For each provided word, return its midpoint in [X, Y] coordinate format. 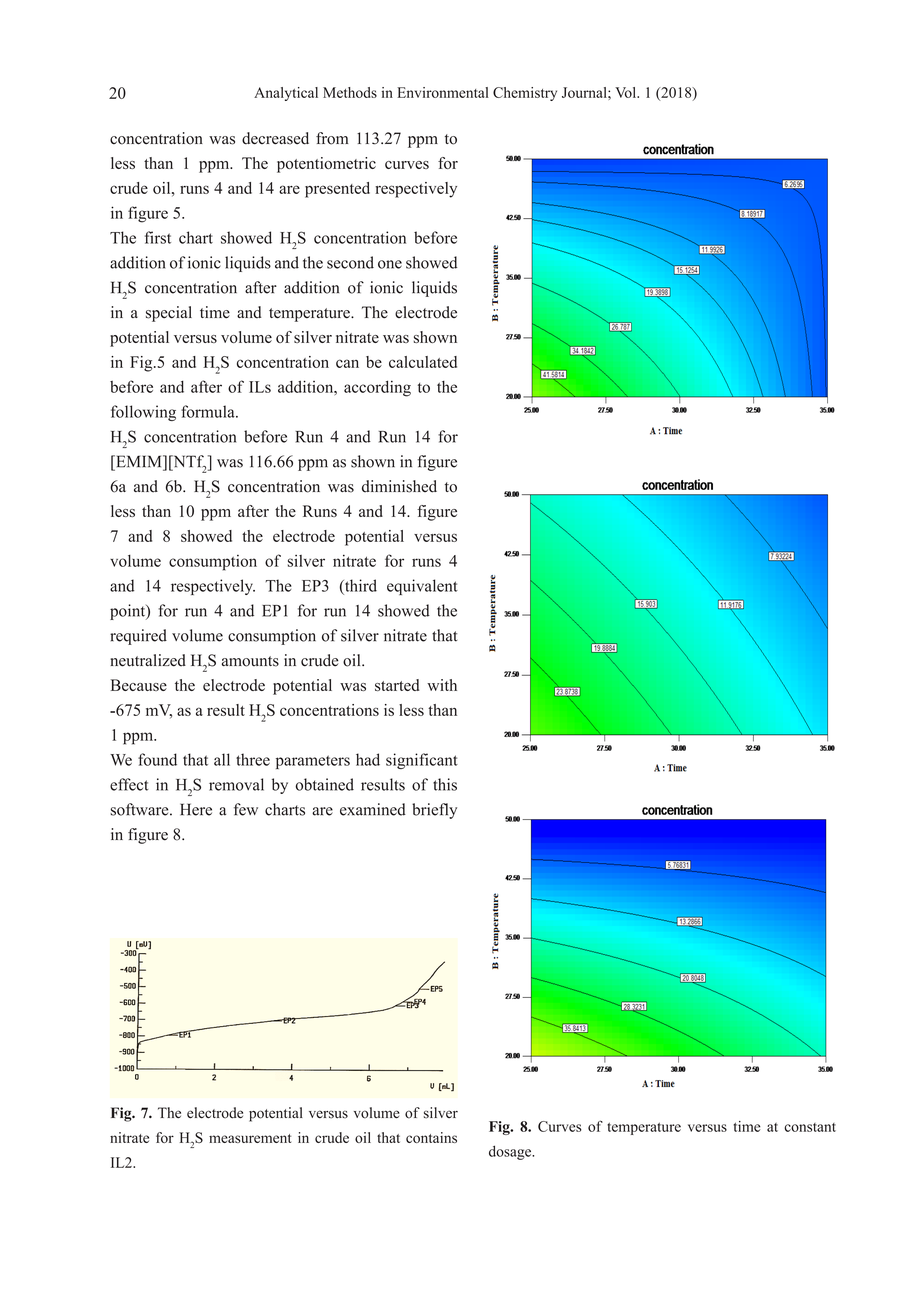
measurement [250, 1138]
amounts [250, 661]
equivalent [422, 587]
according [377, 388]
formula [209, 411]
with [442, 685]
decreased [275, 138]
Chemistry [525, 94]
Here [196, 809]
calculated [423, 362]
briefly [434, 811]
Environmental [443, 92]
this [445, 784]
